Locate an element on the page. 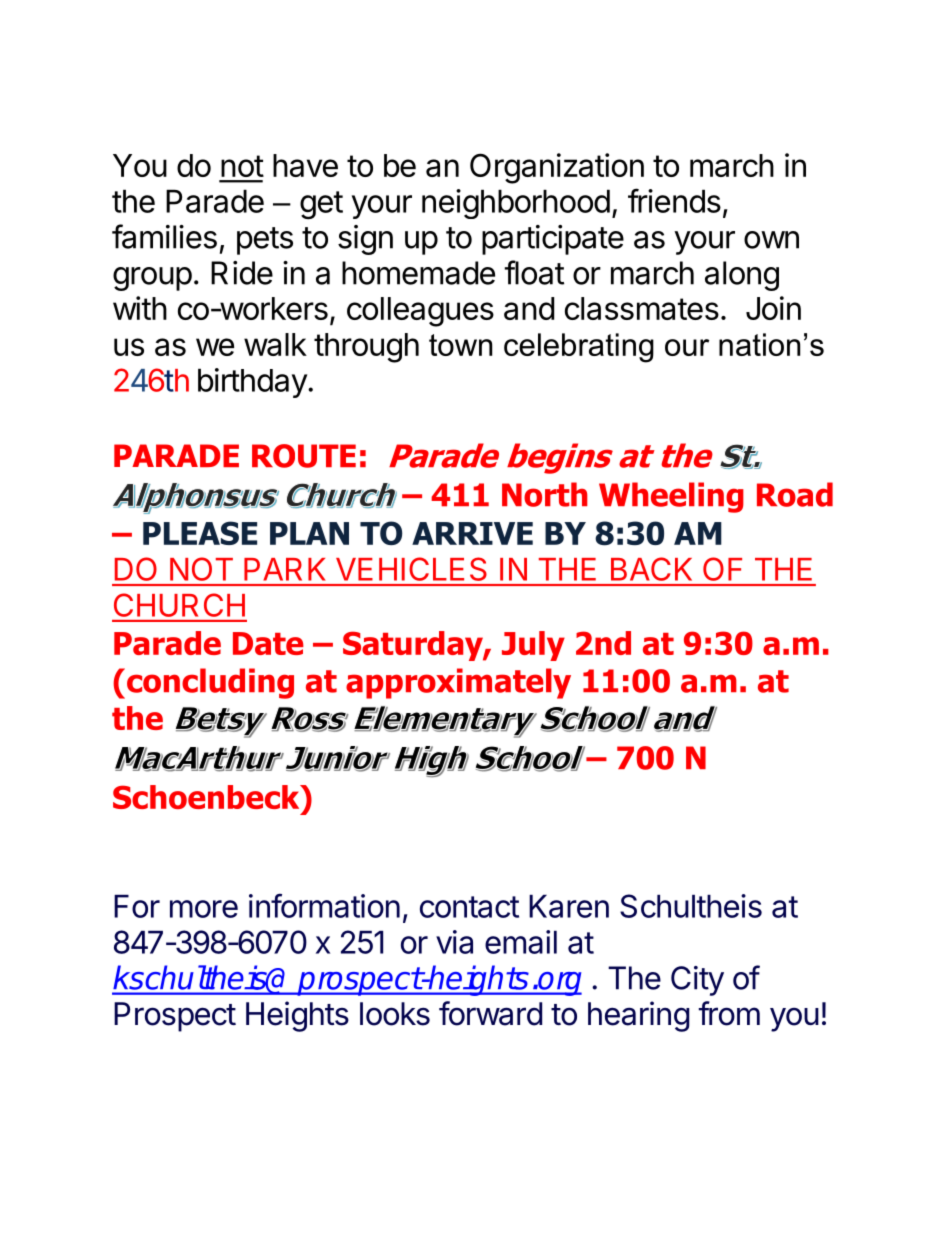 Image resolution: width=952 pixels, height=1233 pixels. CHURCH is located at coordinates (179, 605).
